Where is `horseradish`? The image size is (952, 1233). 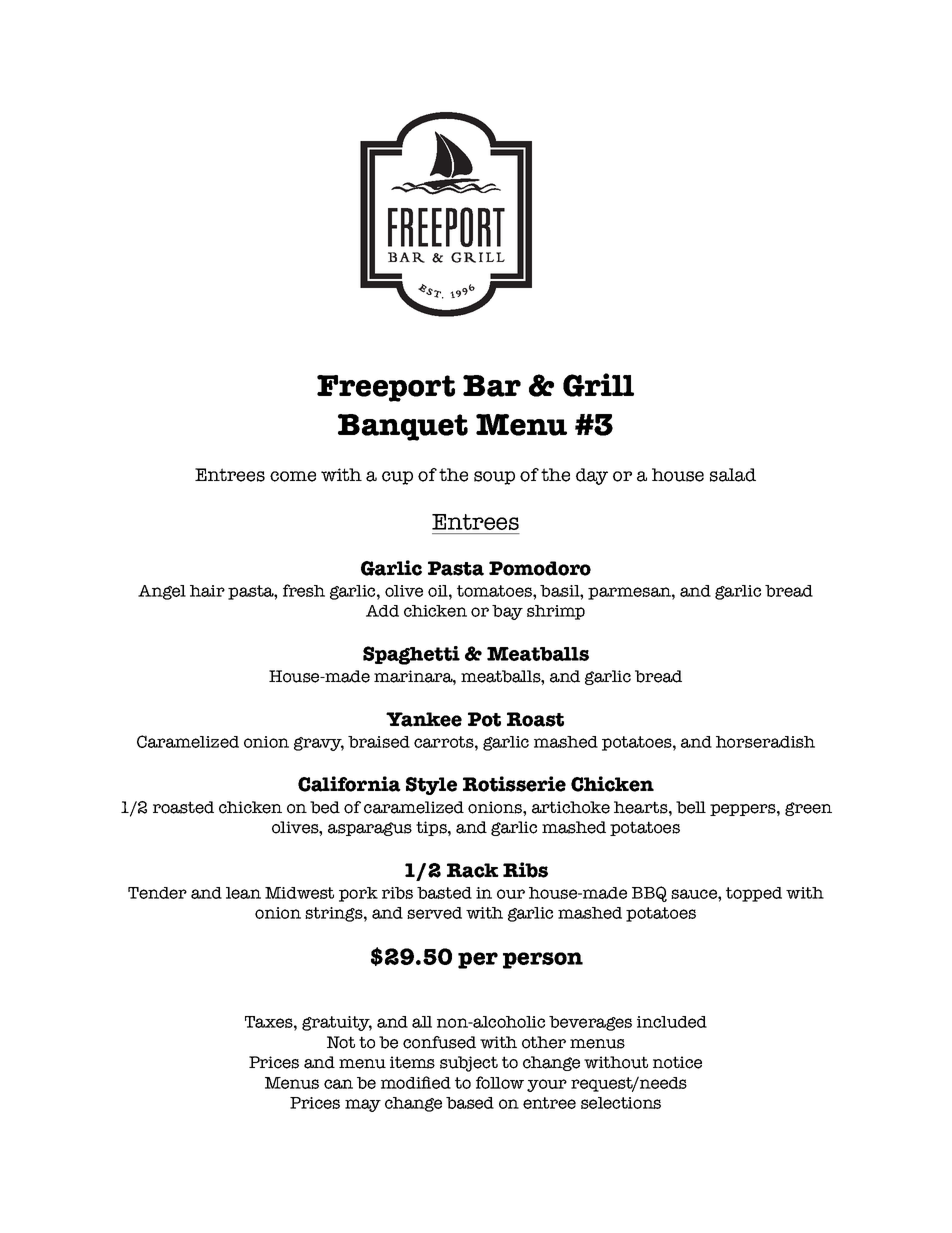 horseradish is located at coordinates (765, 742).
